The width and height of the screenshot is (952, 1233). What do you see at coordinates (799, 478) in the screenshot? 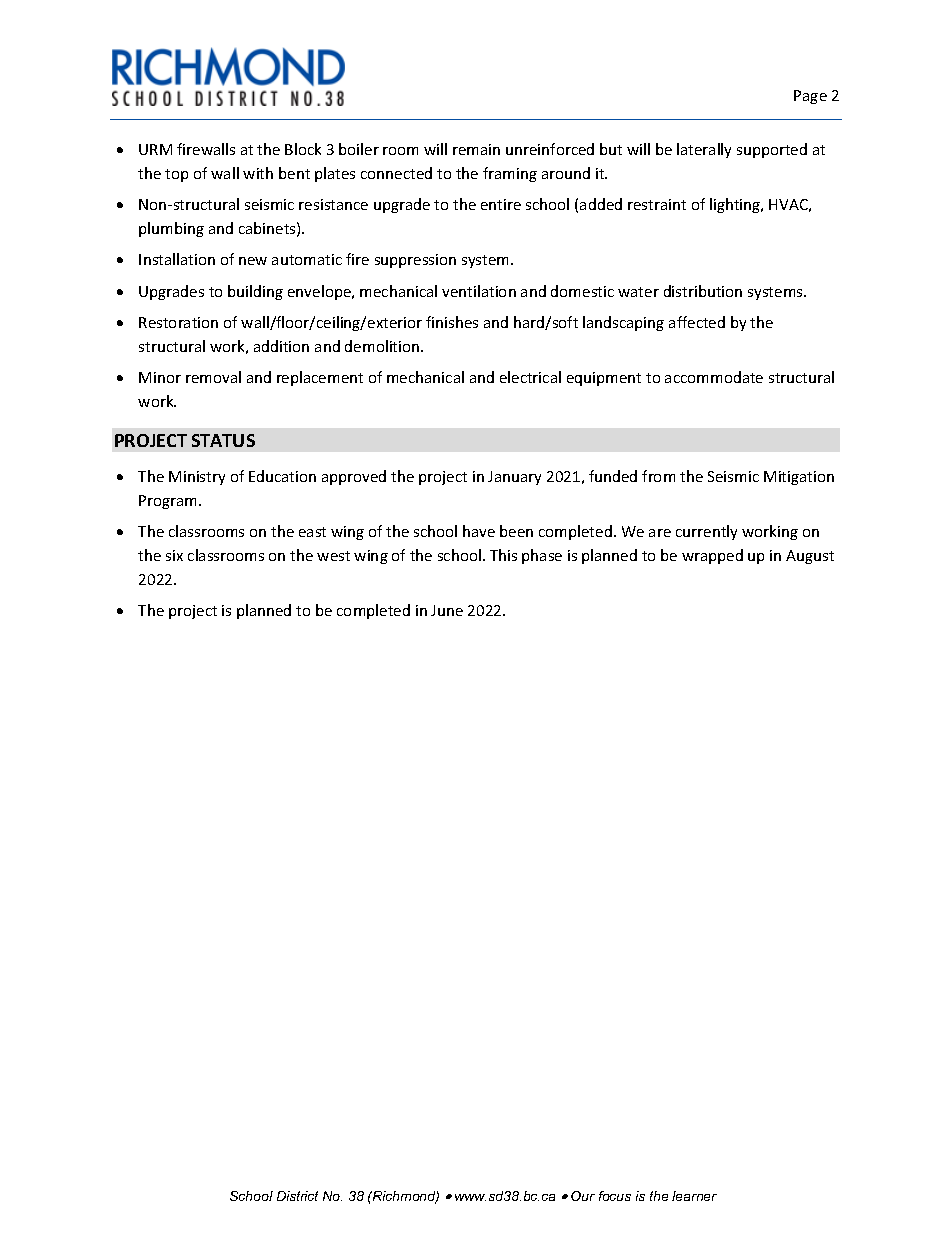
I see `Mitigation` at bounding box center [799, 478].
